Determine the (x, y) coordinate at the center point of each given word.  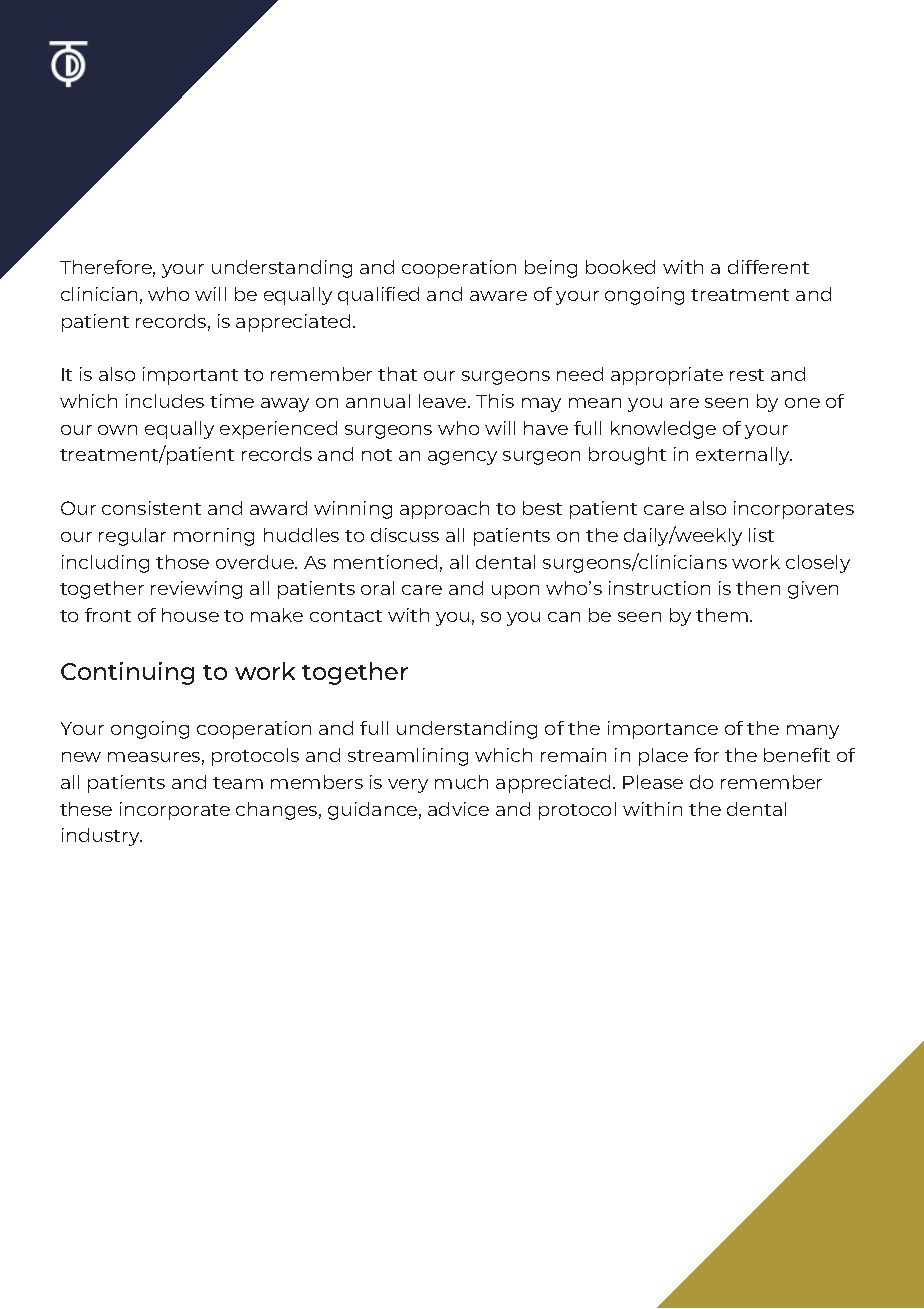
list (761, 535)
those (182, 562)
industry (102, 837)
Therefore (107, 268)
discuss (405, 535)
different (768, 267)
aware (498, 296)
